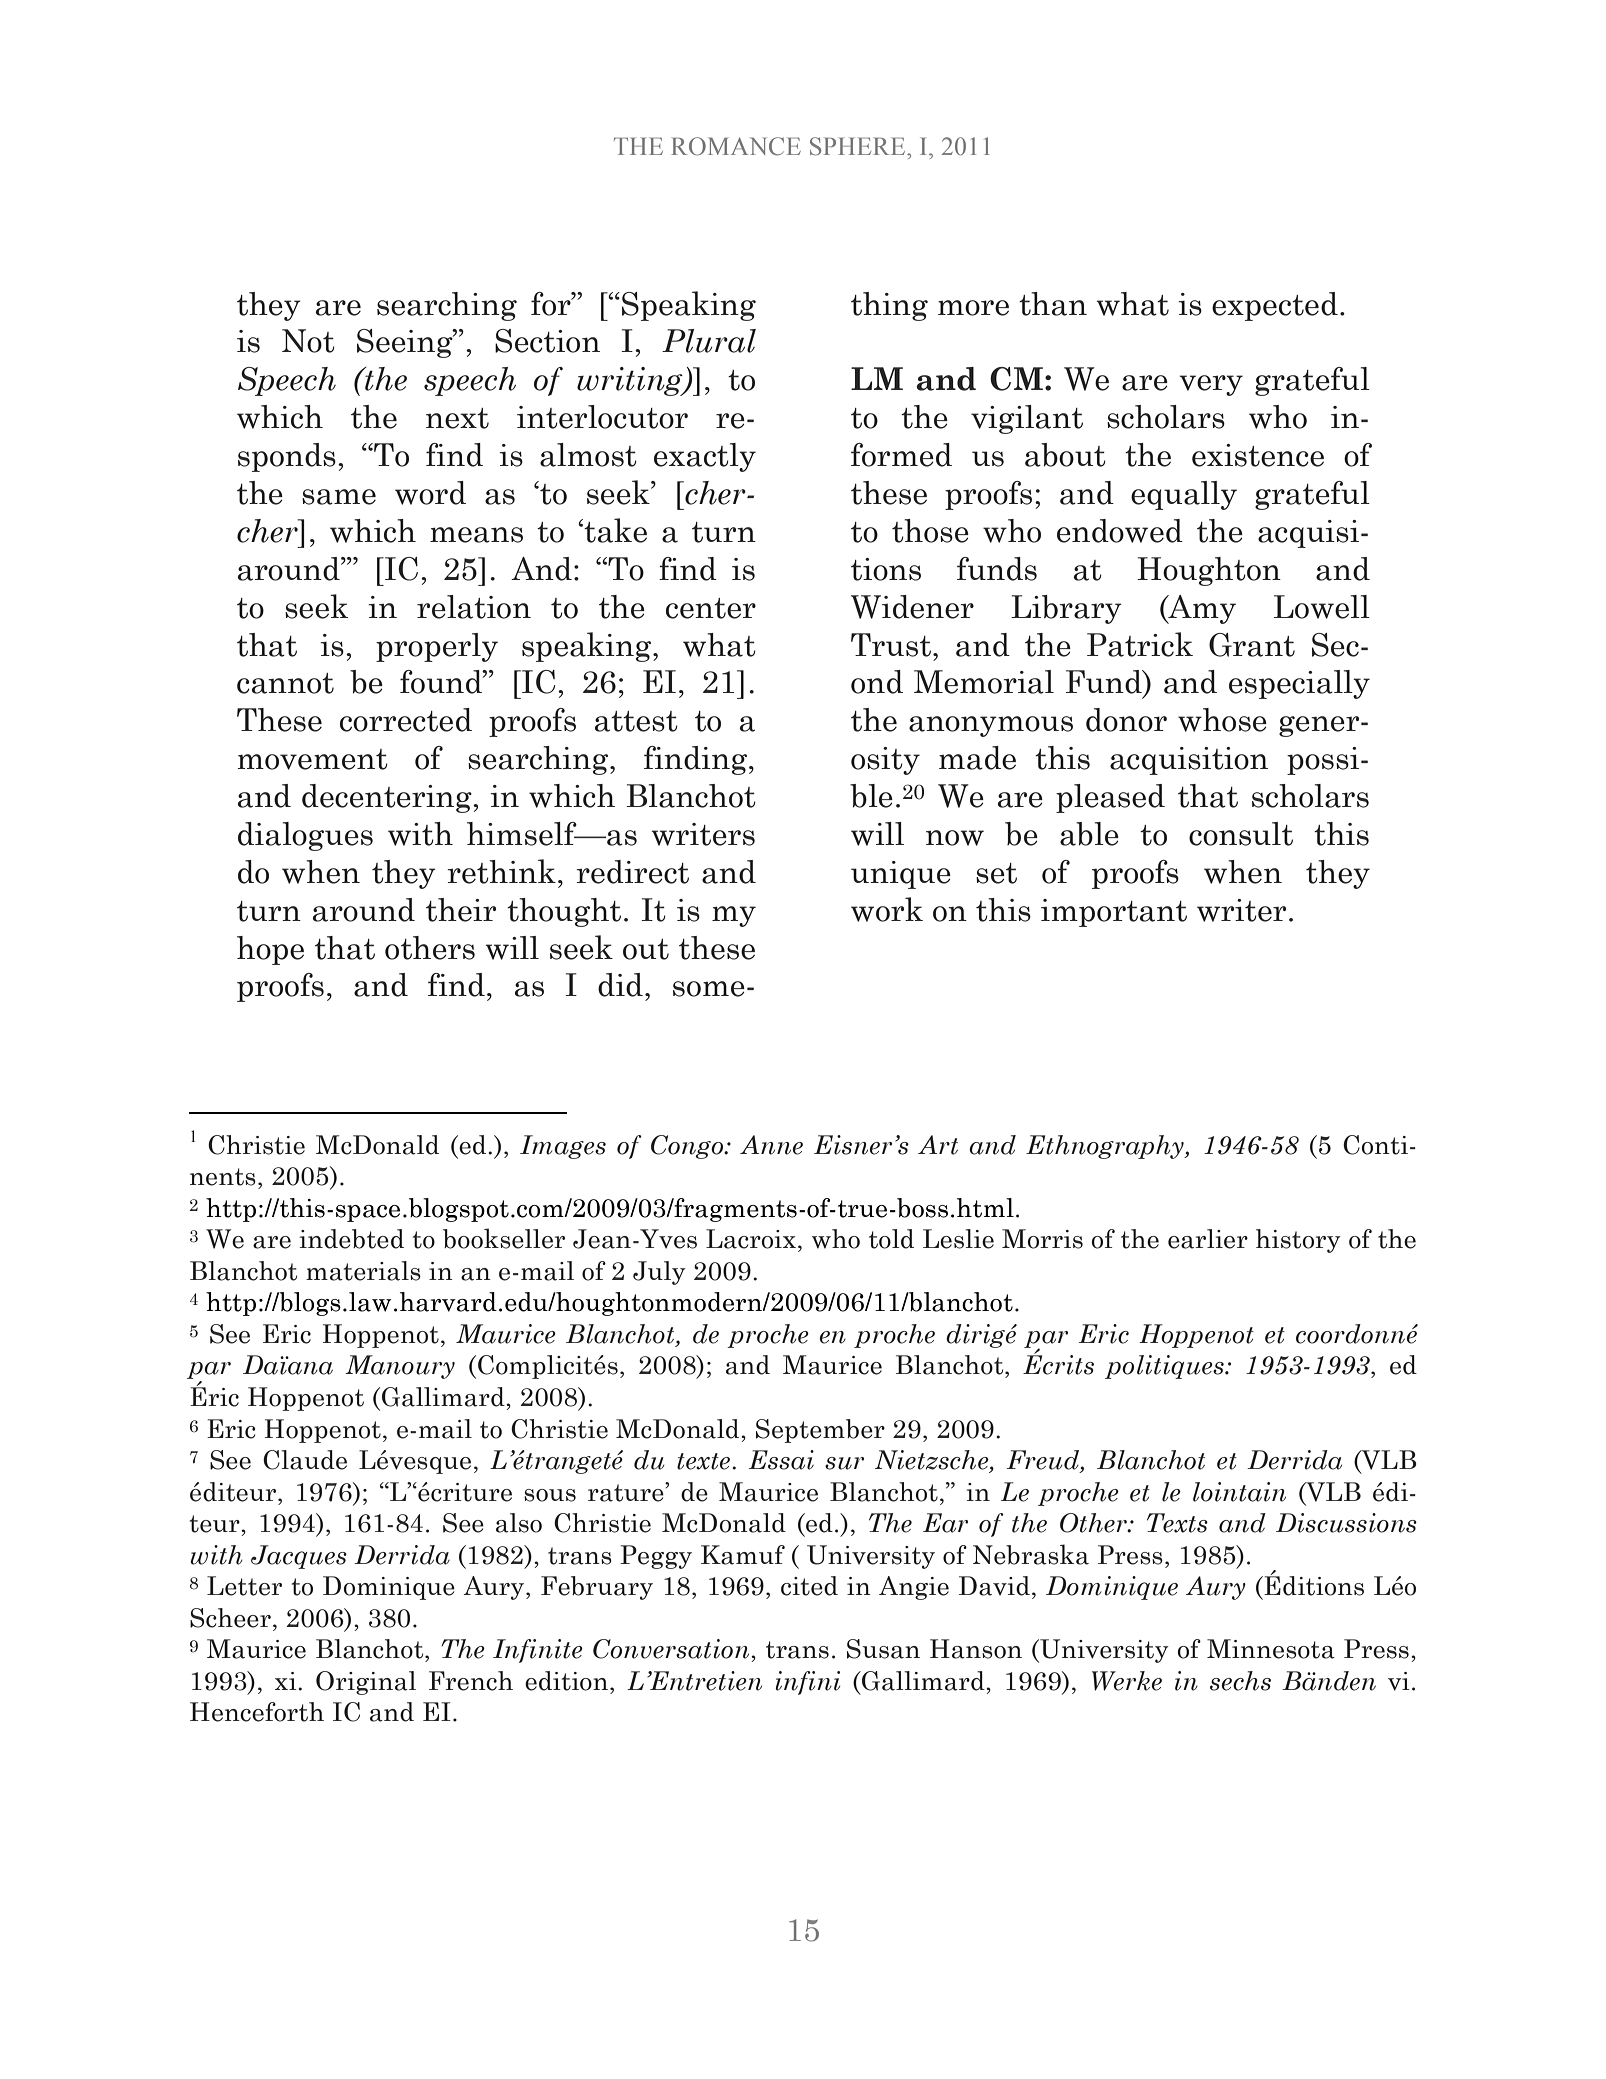 The image size is (1606, 2079). Describe the element at coordinates (1114, 913) in the document. I see `important` at that location.
